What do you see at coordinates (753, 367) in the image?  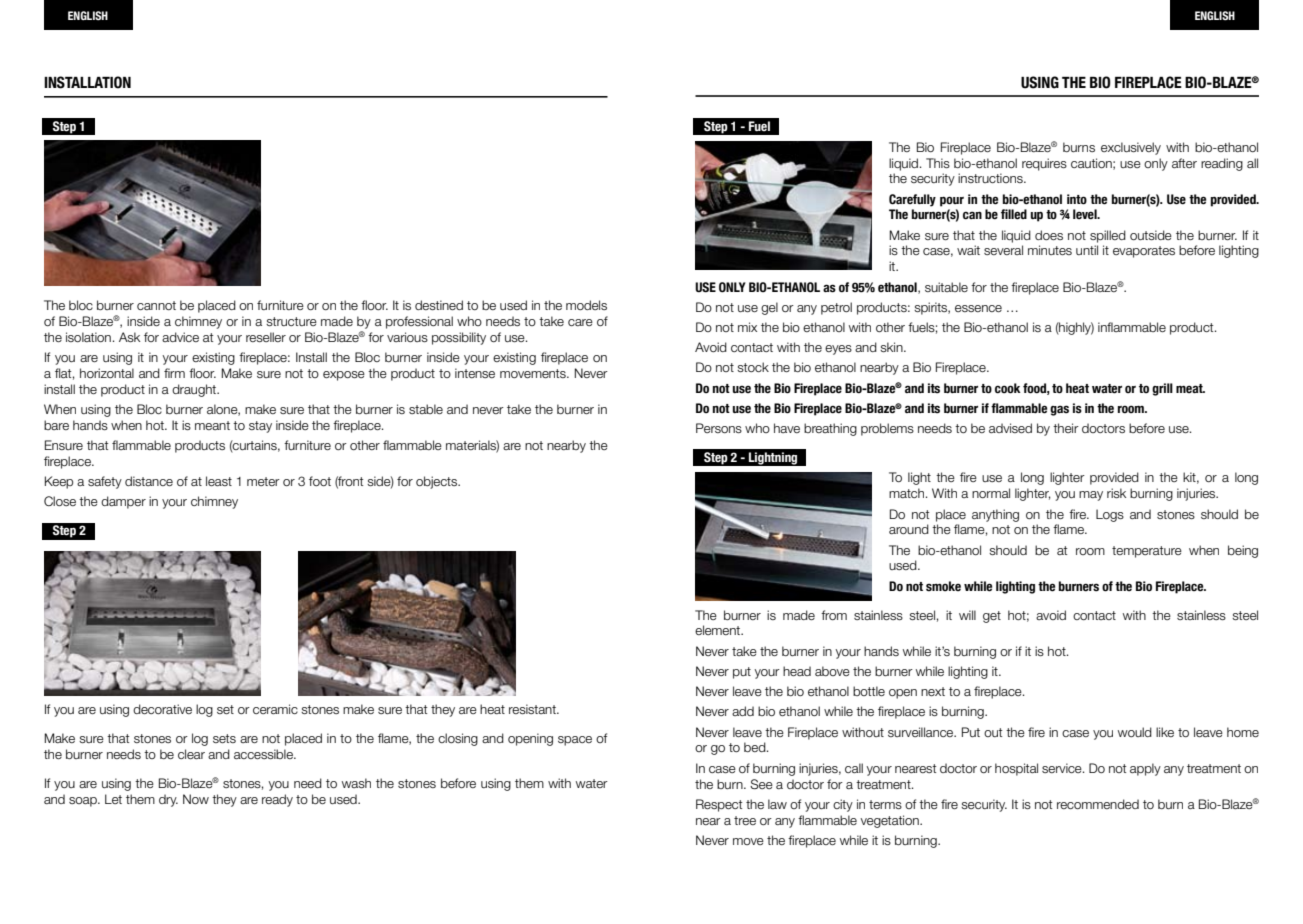 I see `stock` at bounding box center [753, 367].
